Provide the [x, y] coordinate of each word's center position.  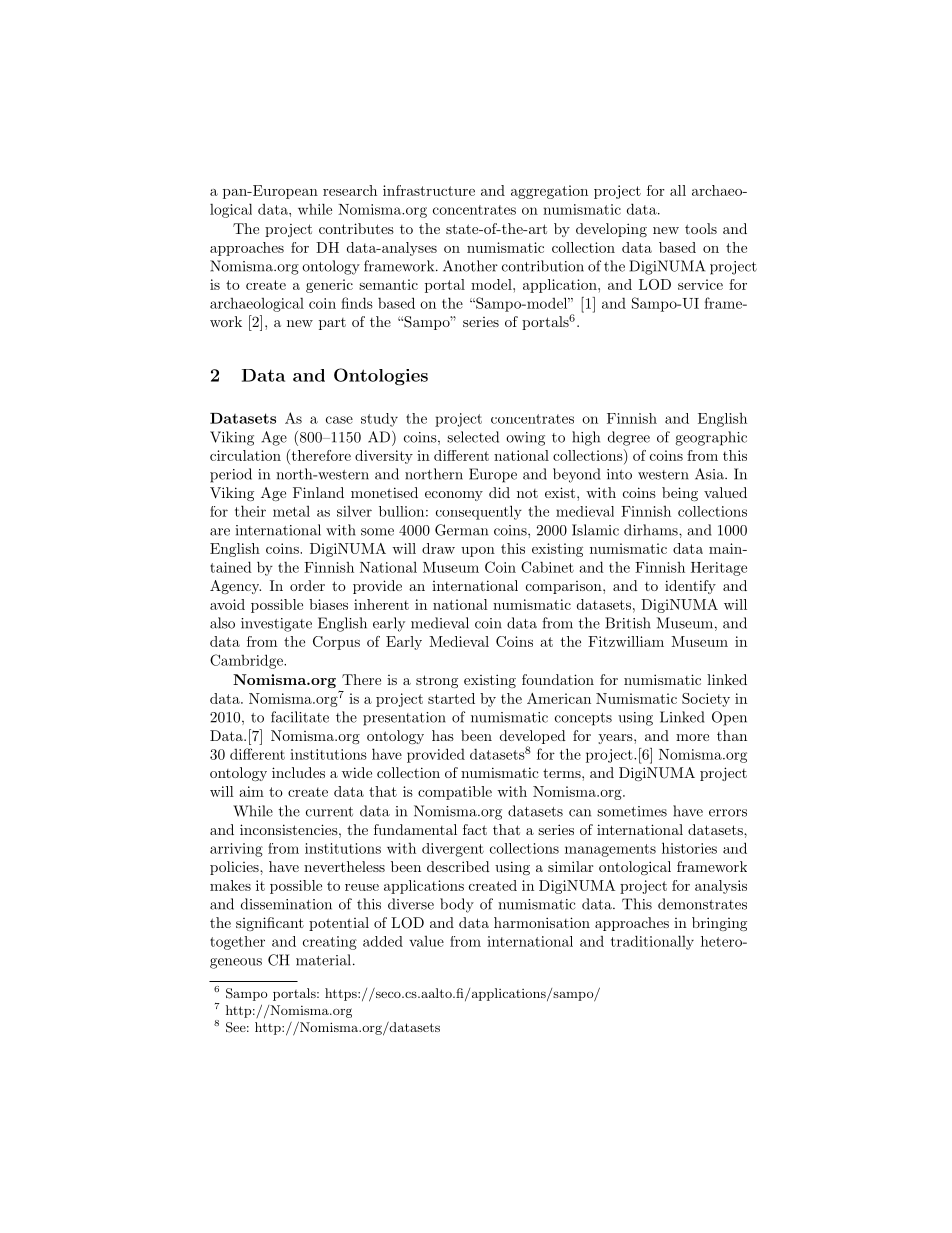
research [350, 190]
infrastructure [429, 190]
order [307, 585]
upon [478, 552]
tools [701, 228]
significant [270, 924]
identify [690, 587]
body [457, 905]
